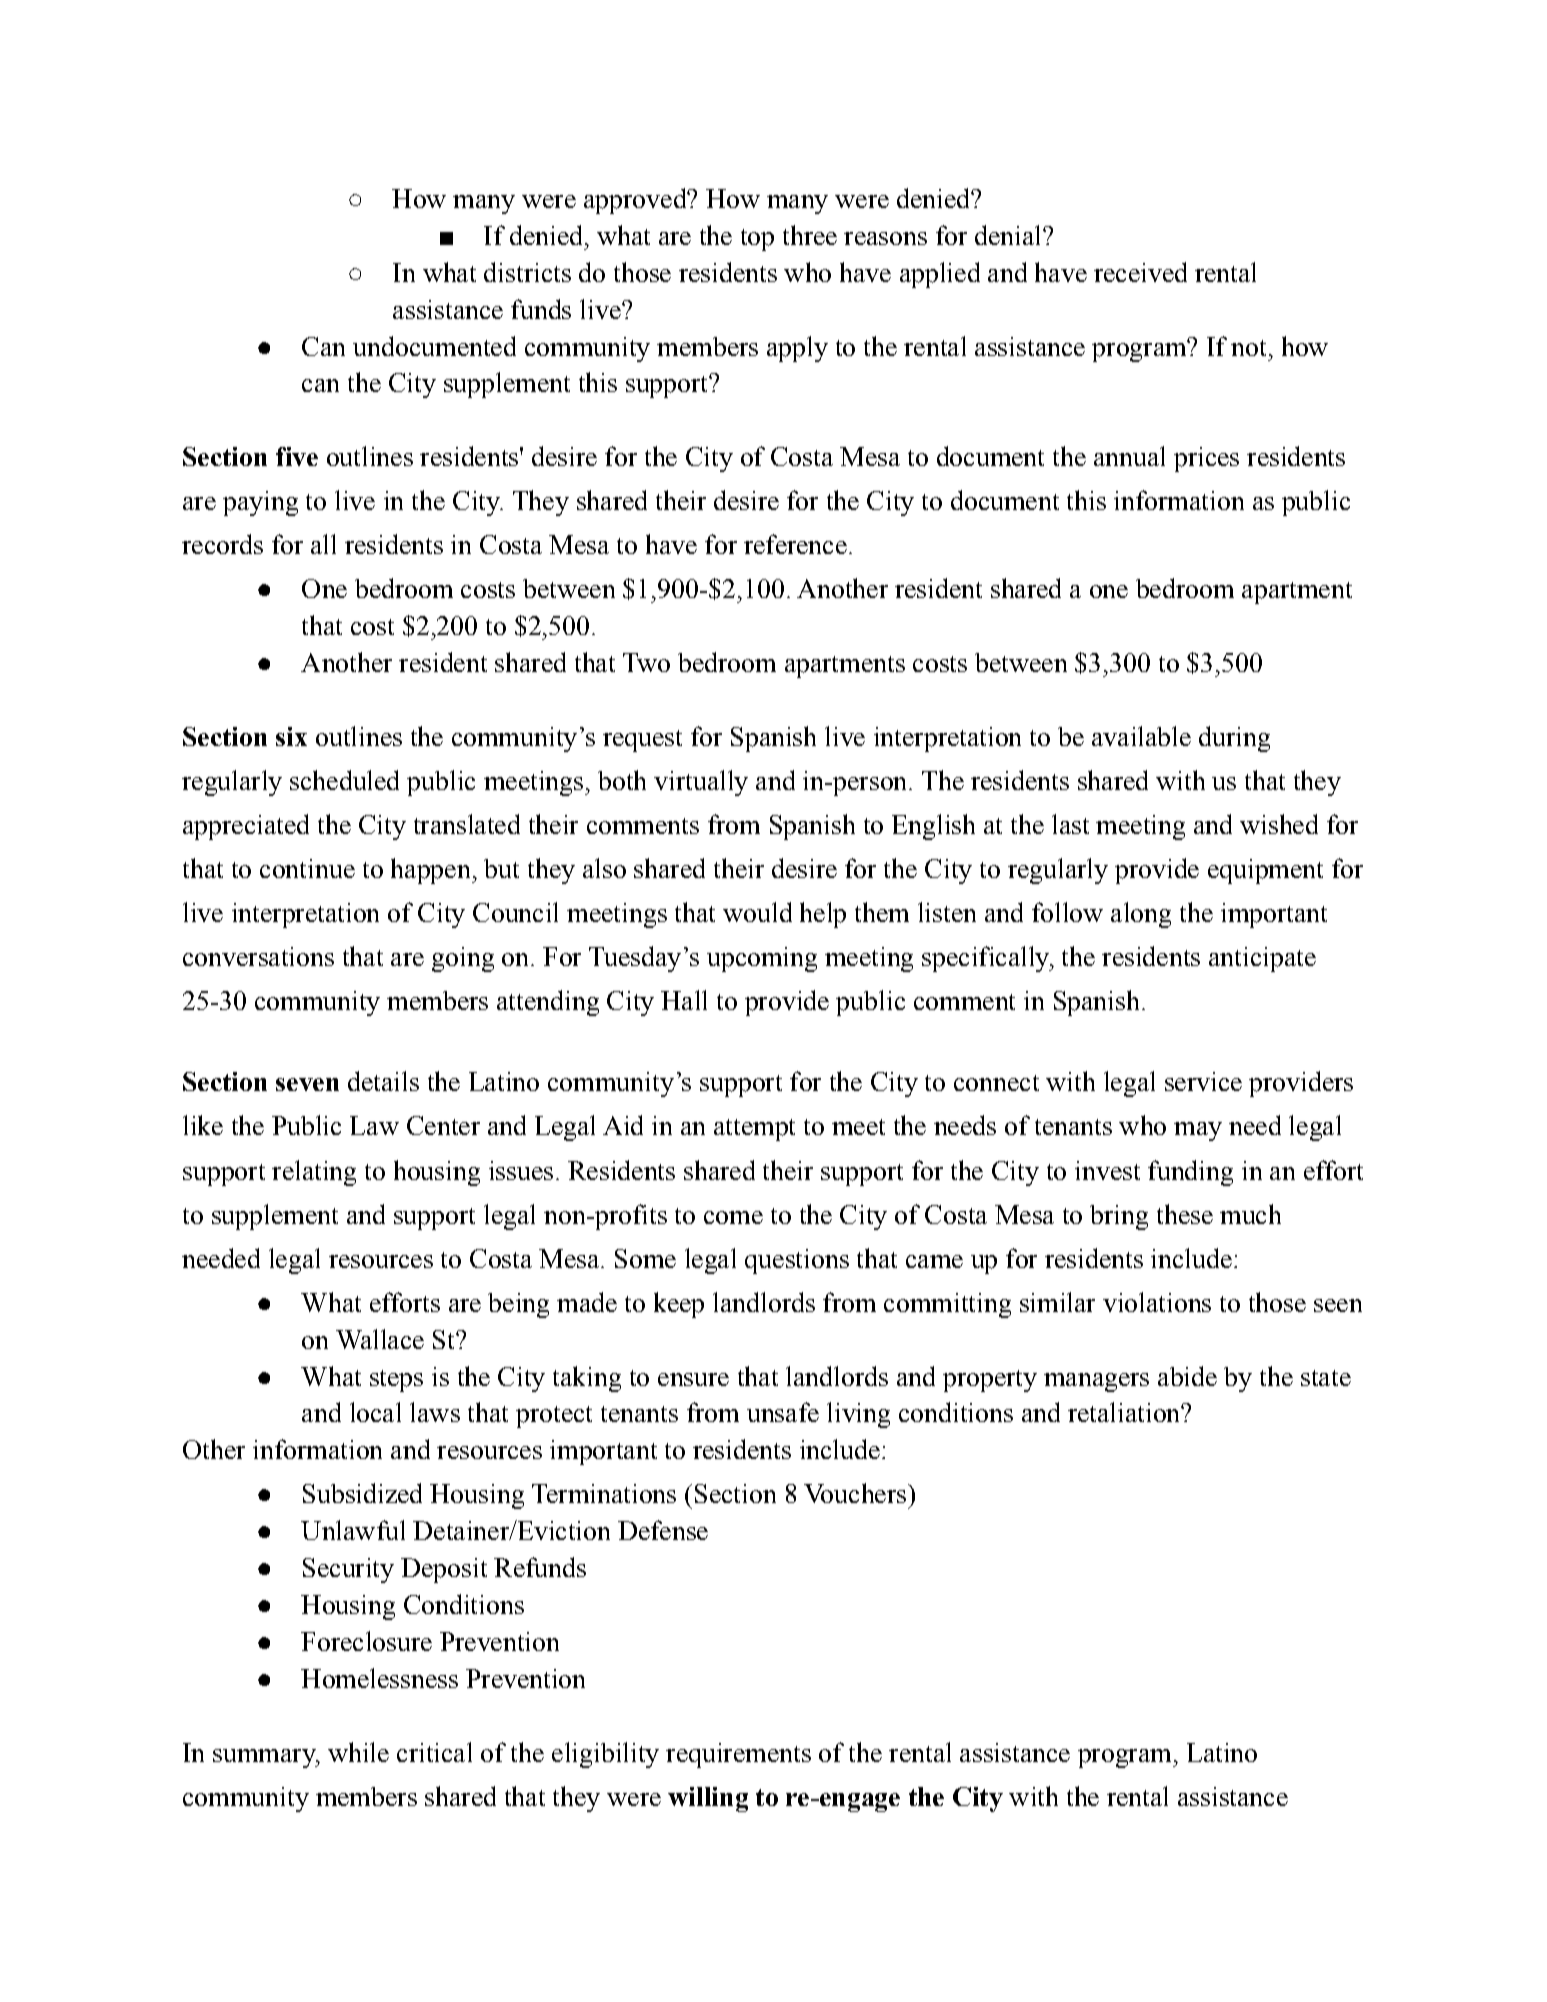 The height and width of the screenshot is (2002, 1547). What do you see at coordinates (797, 1261) in the screenshot?
I see `questions` at bounding box center [797, 1261].
